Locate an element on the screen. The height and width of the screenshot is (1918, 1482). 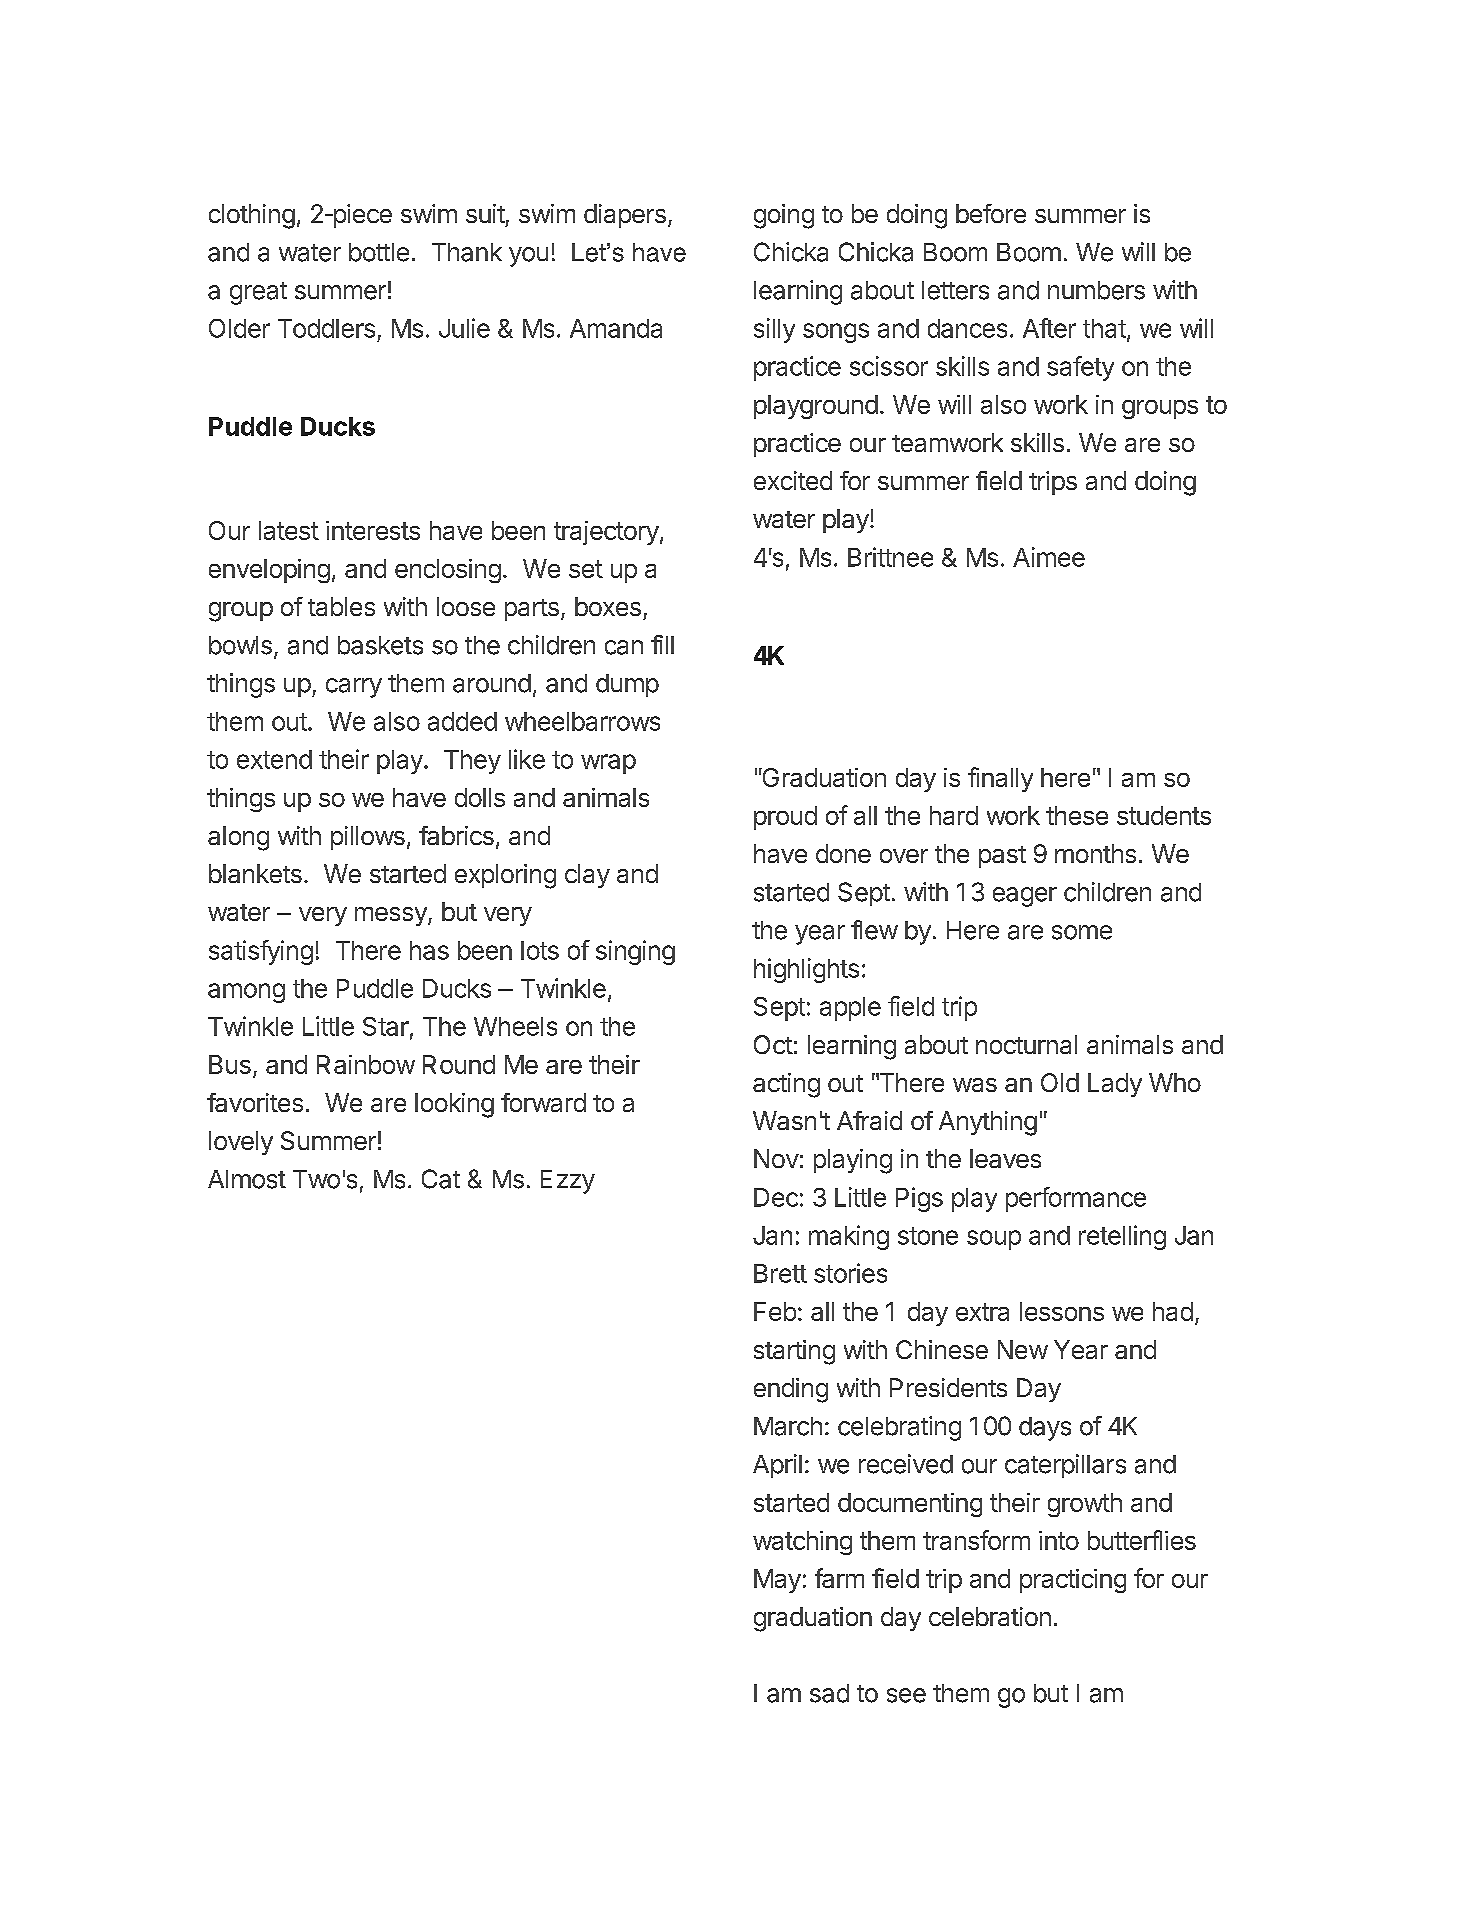
singing is located at coordinates (635, 952).
